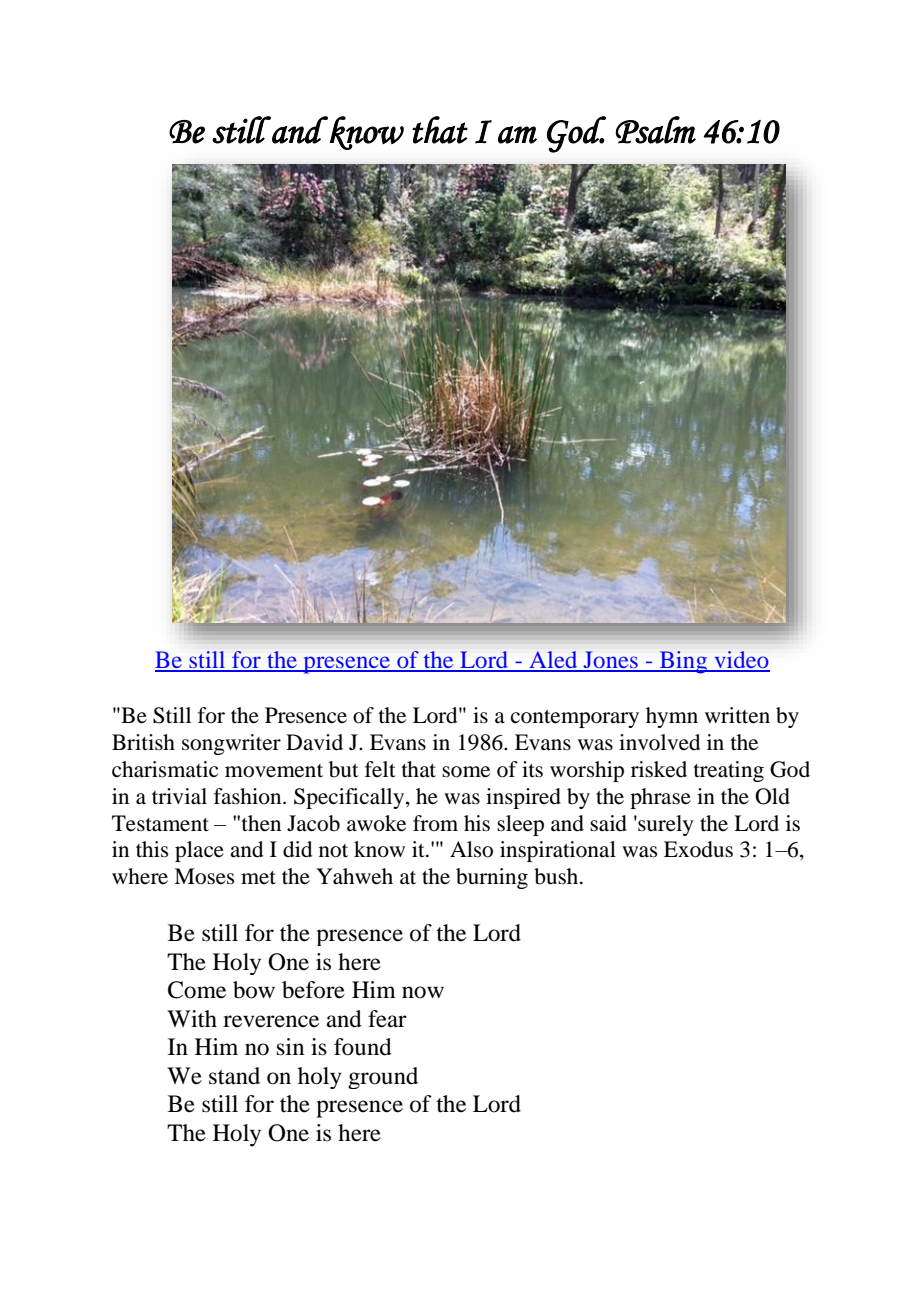 Image resolution: width=924 pixels, height=1308 pixels. Describe the element at coordinates (698, 849) in the screenshot. I see `Exodus` at that location.
